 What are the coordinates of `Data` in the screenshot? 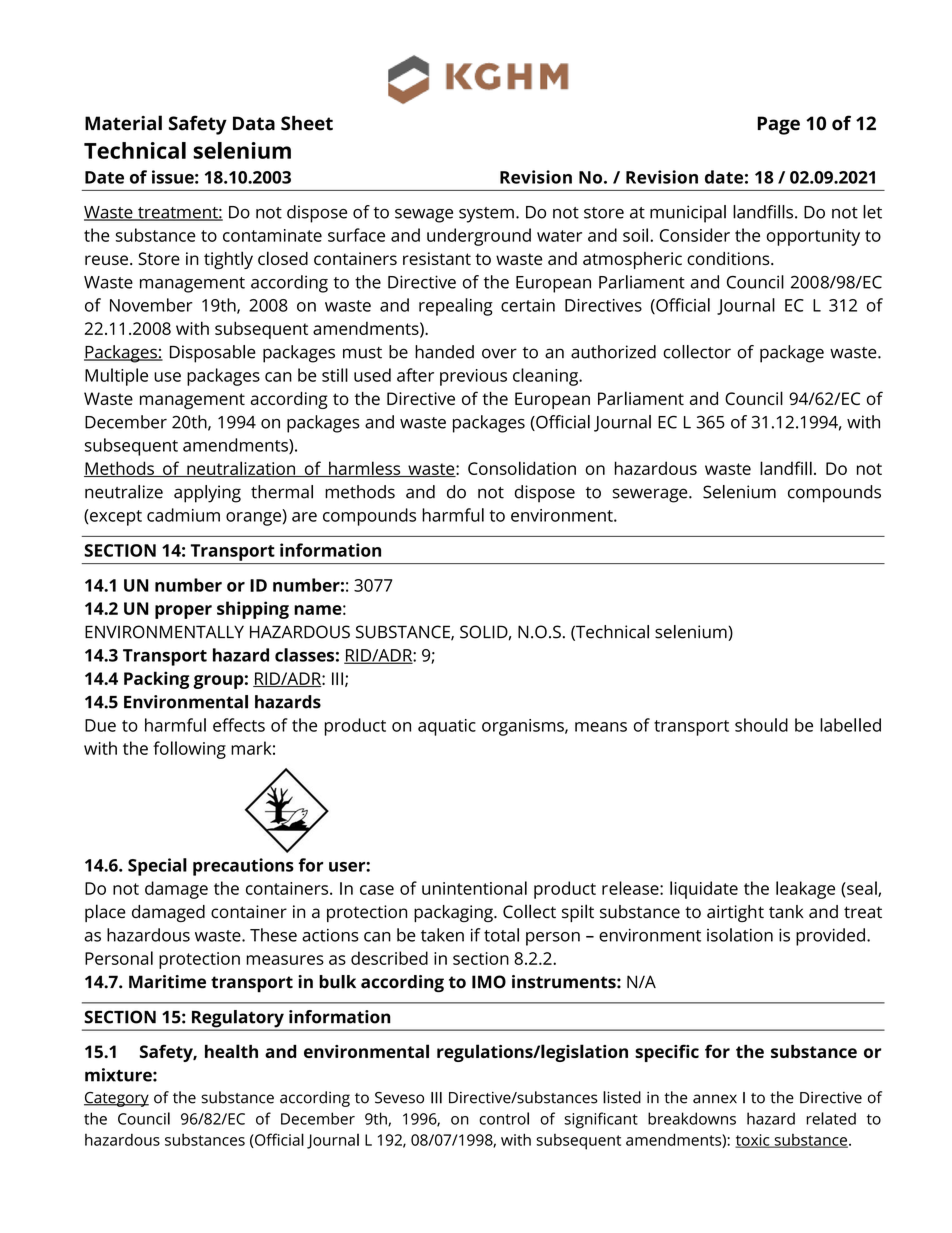 It's located at (254, 123).
